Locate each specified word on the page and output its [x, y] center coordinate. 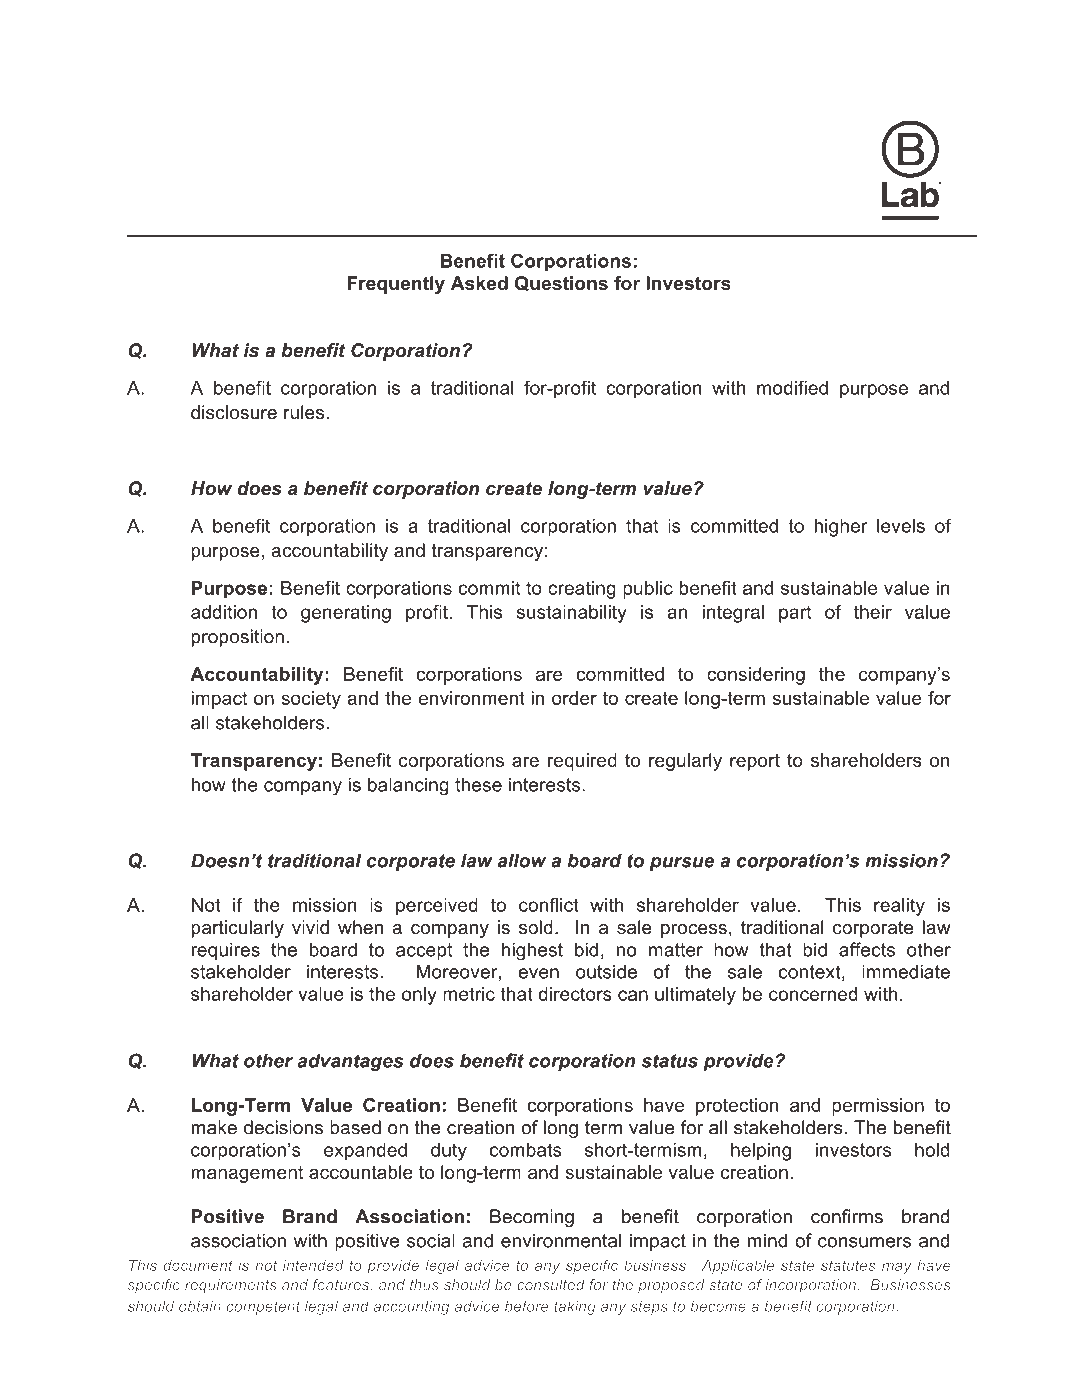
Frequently [396, 285]
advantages [350, 1062]
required [582, 762]
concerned [813, 994]
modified [792, 387]
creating [582, 590]
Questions [561, 283]
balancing [408, 786]
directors [575, 994]
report [755, 762]
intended [313, 1265]
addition [224, 612]
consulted [551, 1285]
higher [841, 528]
